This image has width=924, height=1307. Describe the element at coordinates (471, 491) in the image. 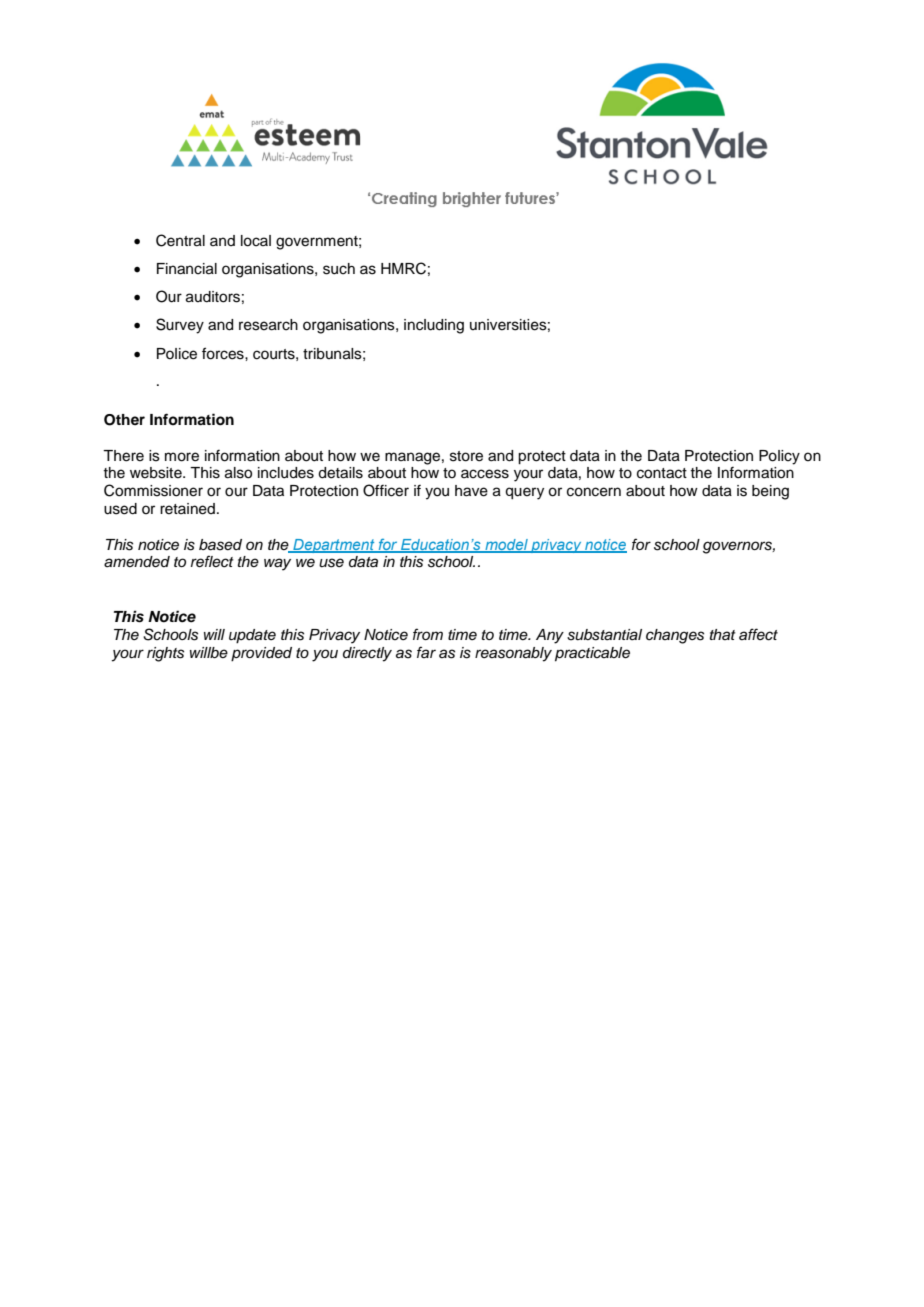

I see `have` at that location.
